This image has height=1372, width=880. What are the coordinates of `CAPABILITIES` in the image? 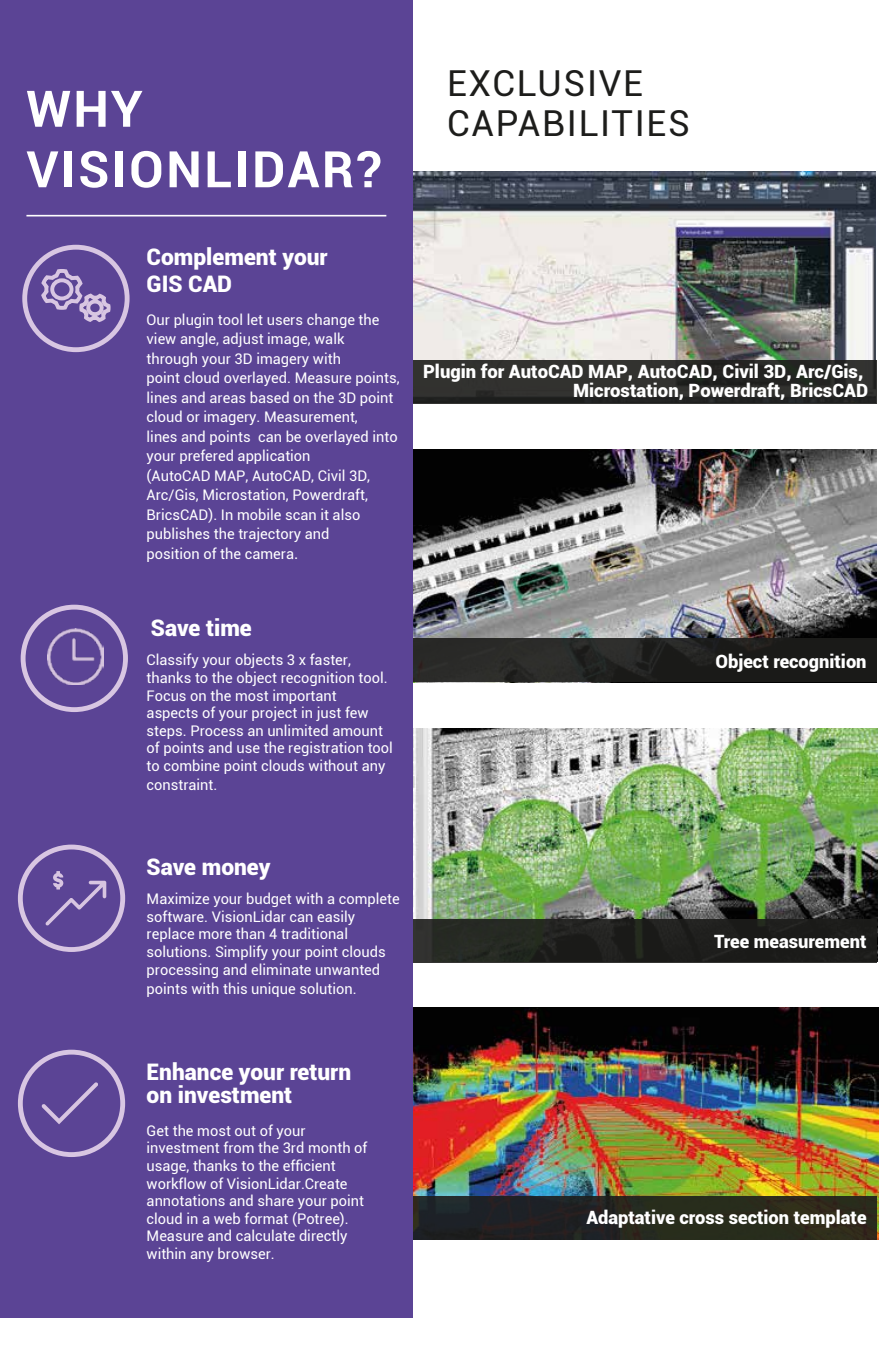 It's located at (568, 123).
